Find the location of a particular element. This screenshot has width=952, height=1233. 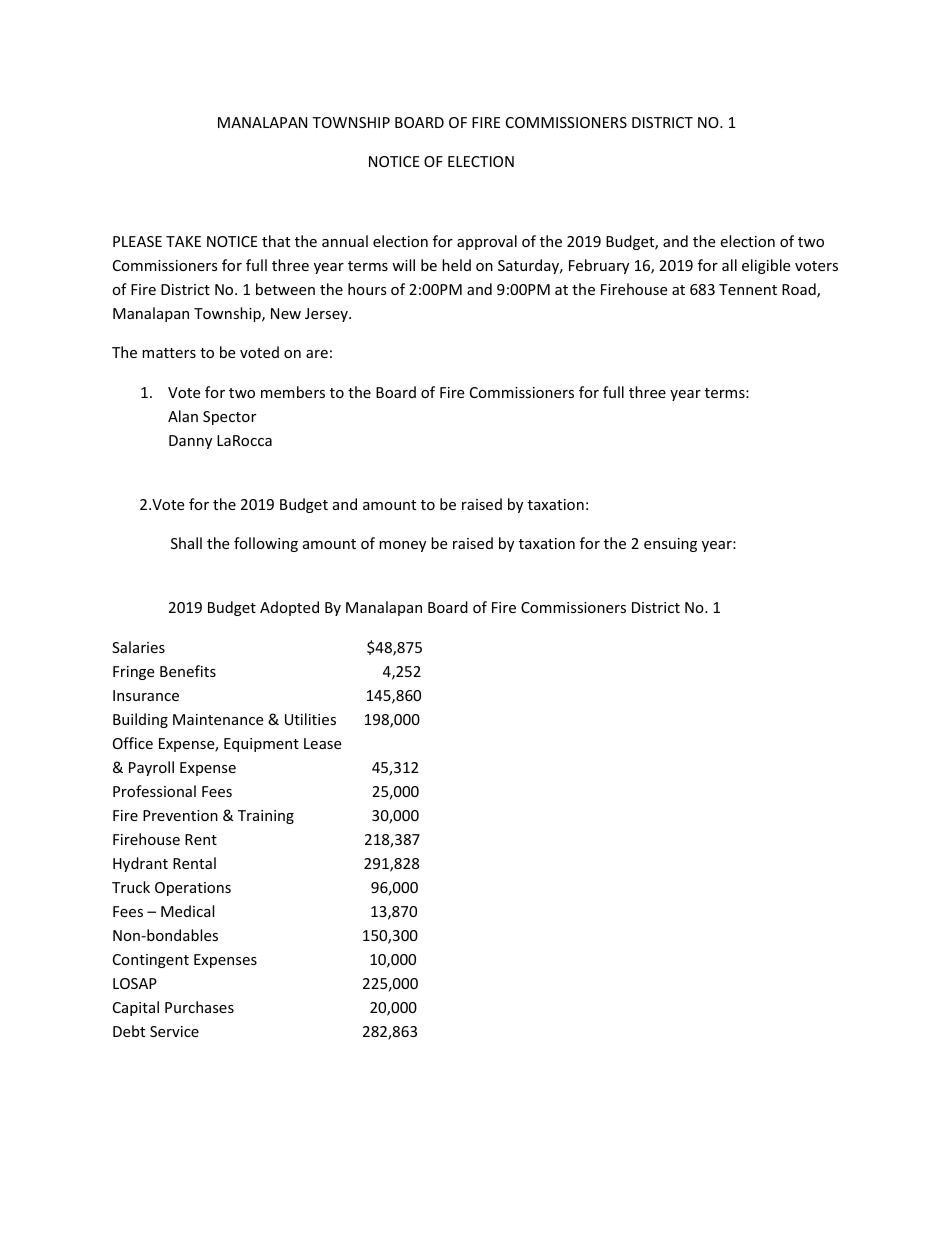

Service is located at coordinates (174, 1031).
